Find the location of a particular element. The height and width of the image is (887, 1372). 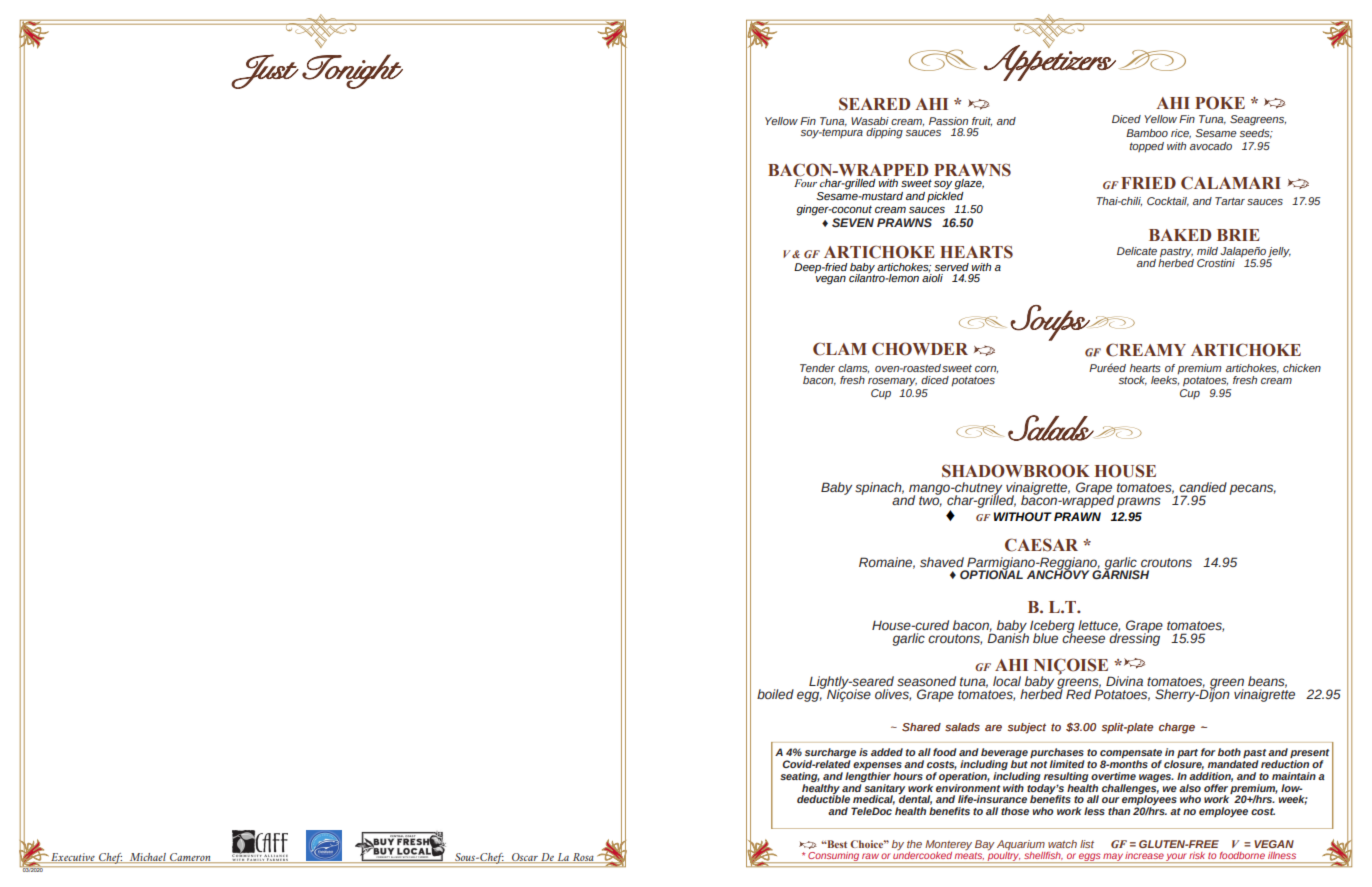

Rosa is located at coordinates (583, 858).
